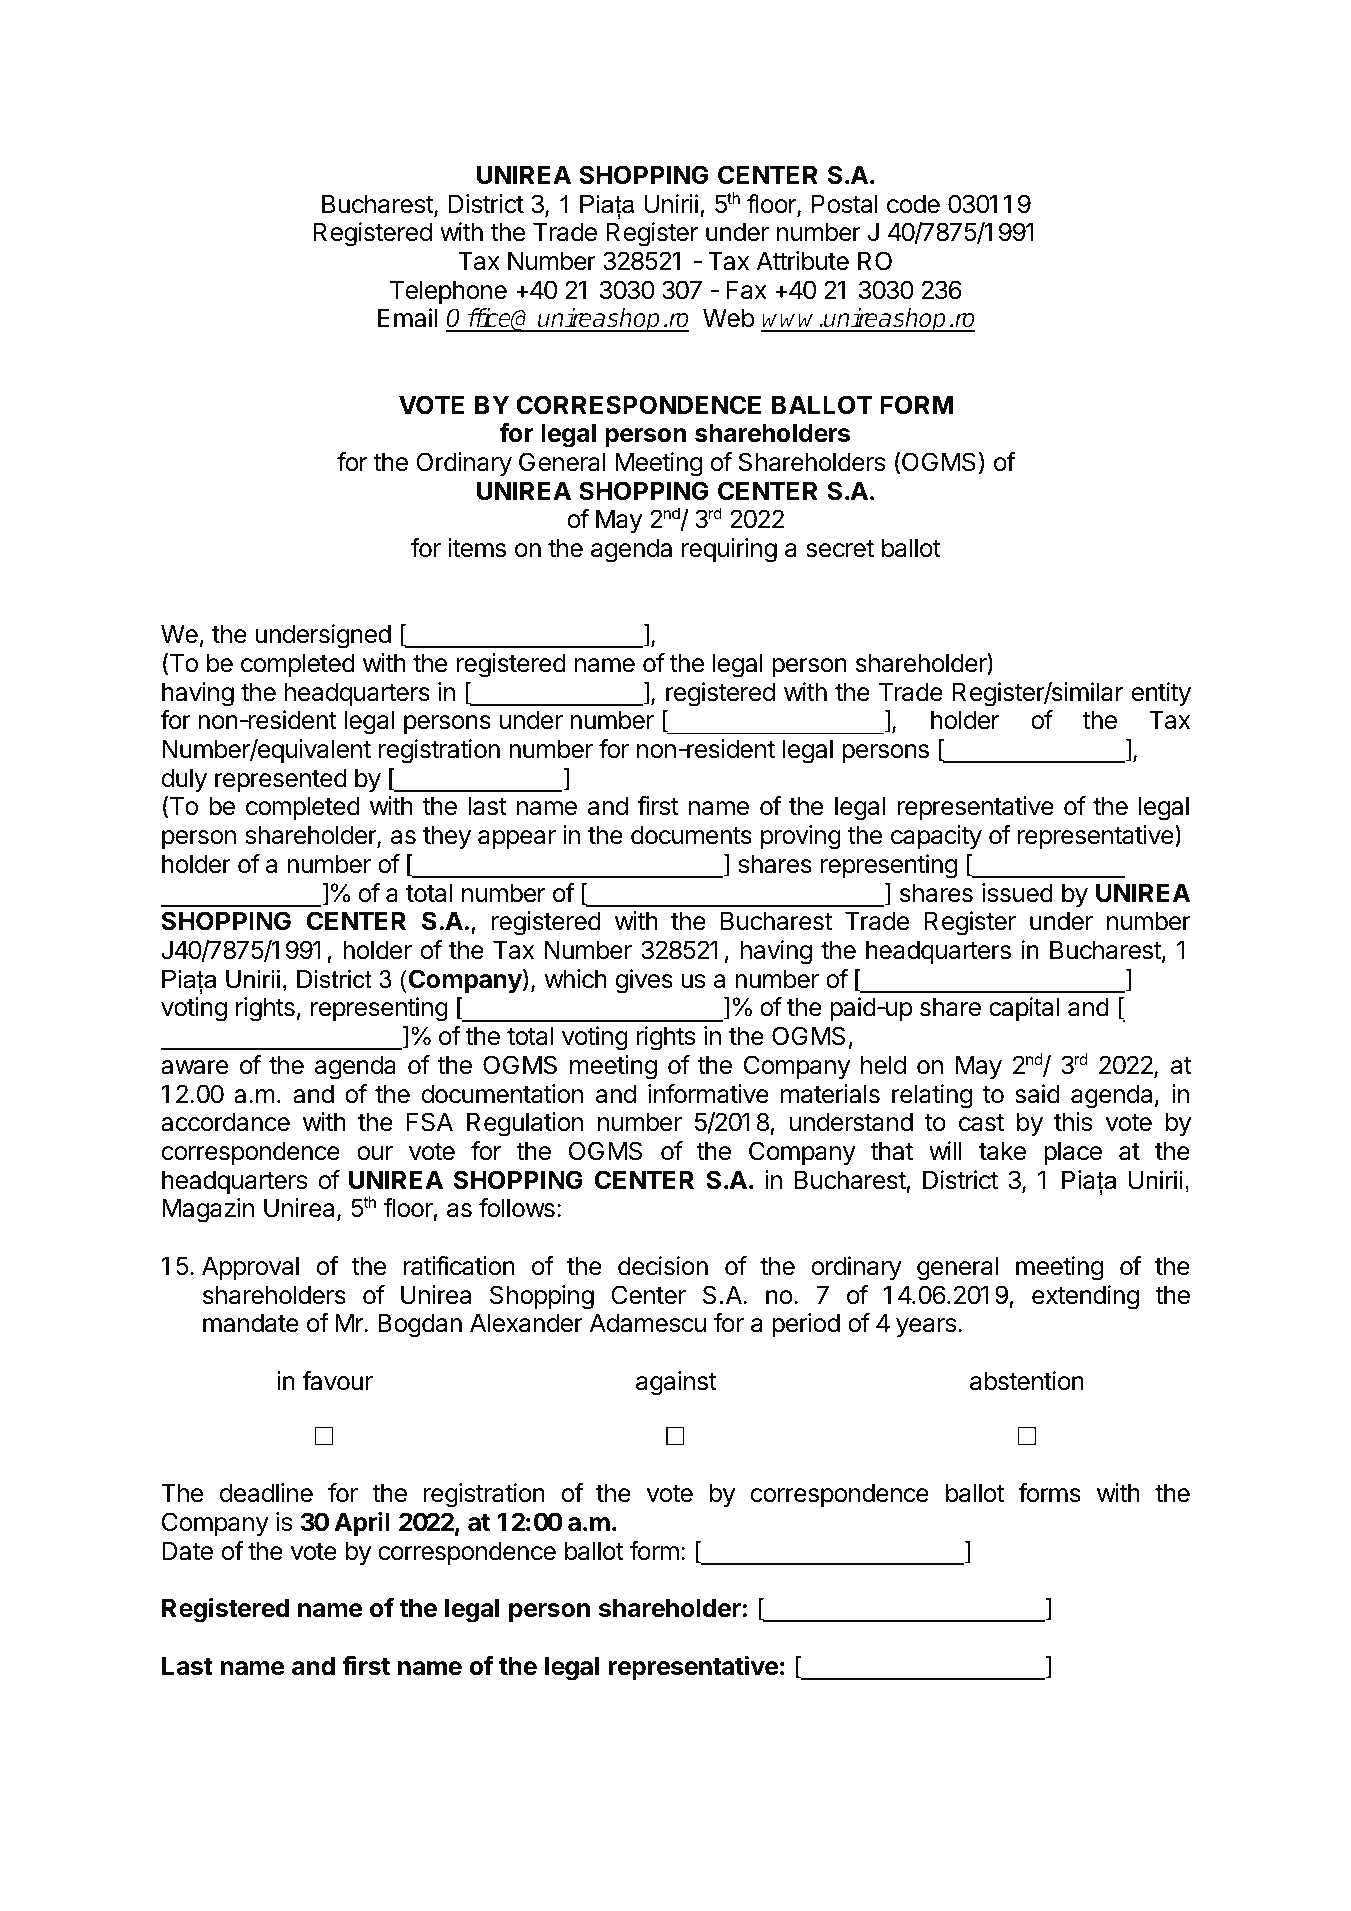  What do you see at coordinates (266, 1493) in the screenshot?
I see `deadline` at bounding box center [266, 1493].
